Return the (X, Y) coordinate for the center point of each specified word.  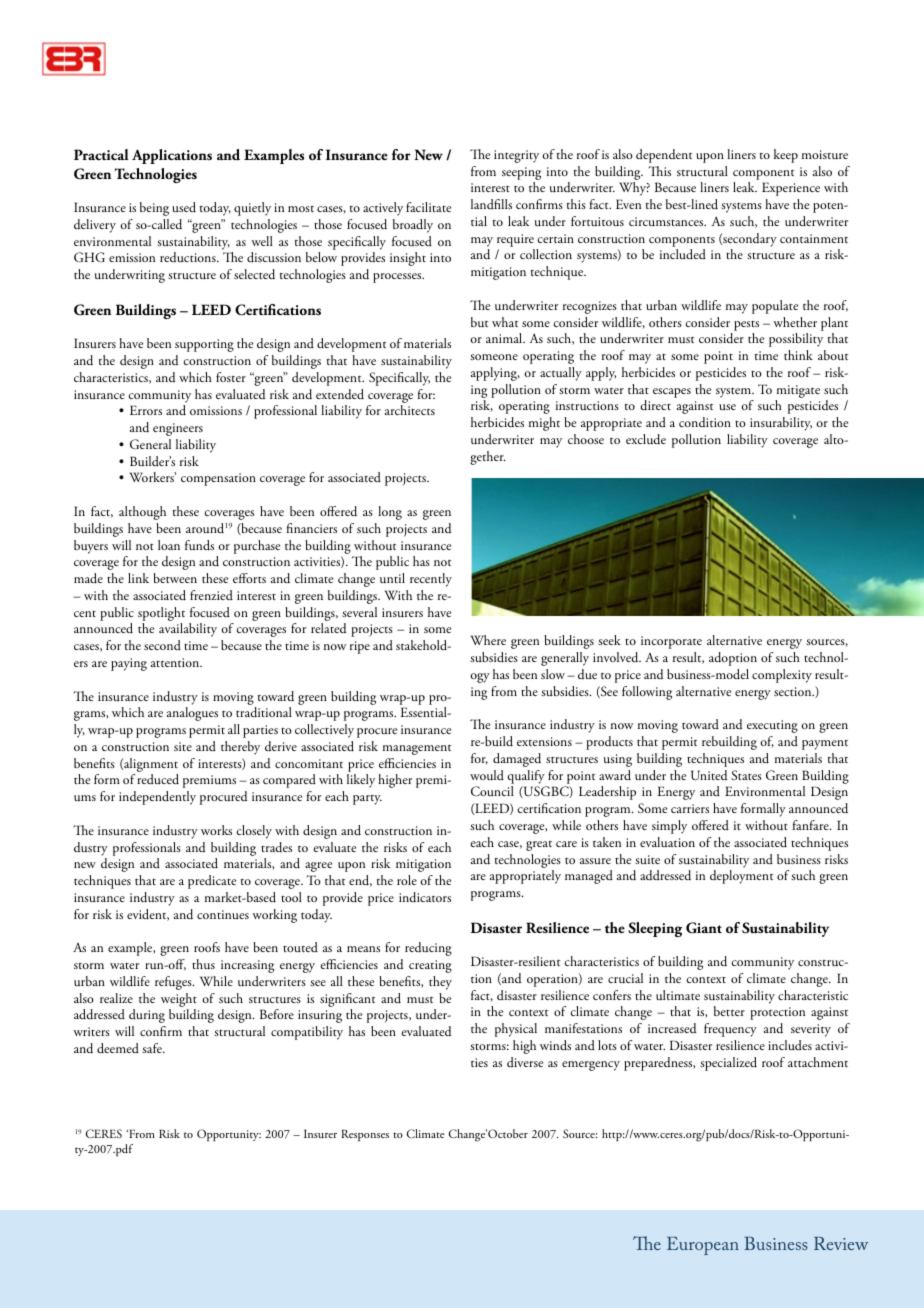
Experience (791, 189)
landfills (491, 204)
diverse (525, 1062)
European (703, 1246)
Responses (365, 1135)
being (154, 209)
